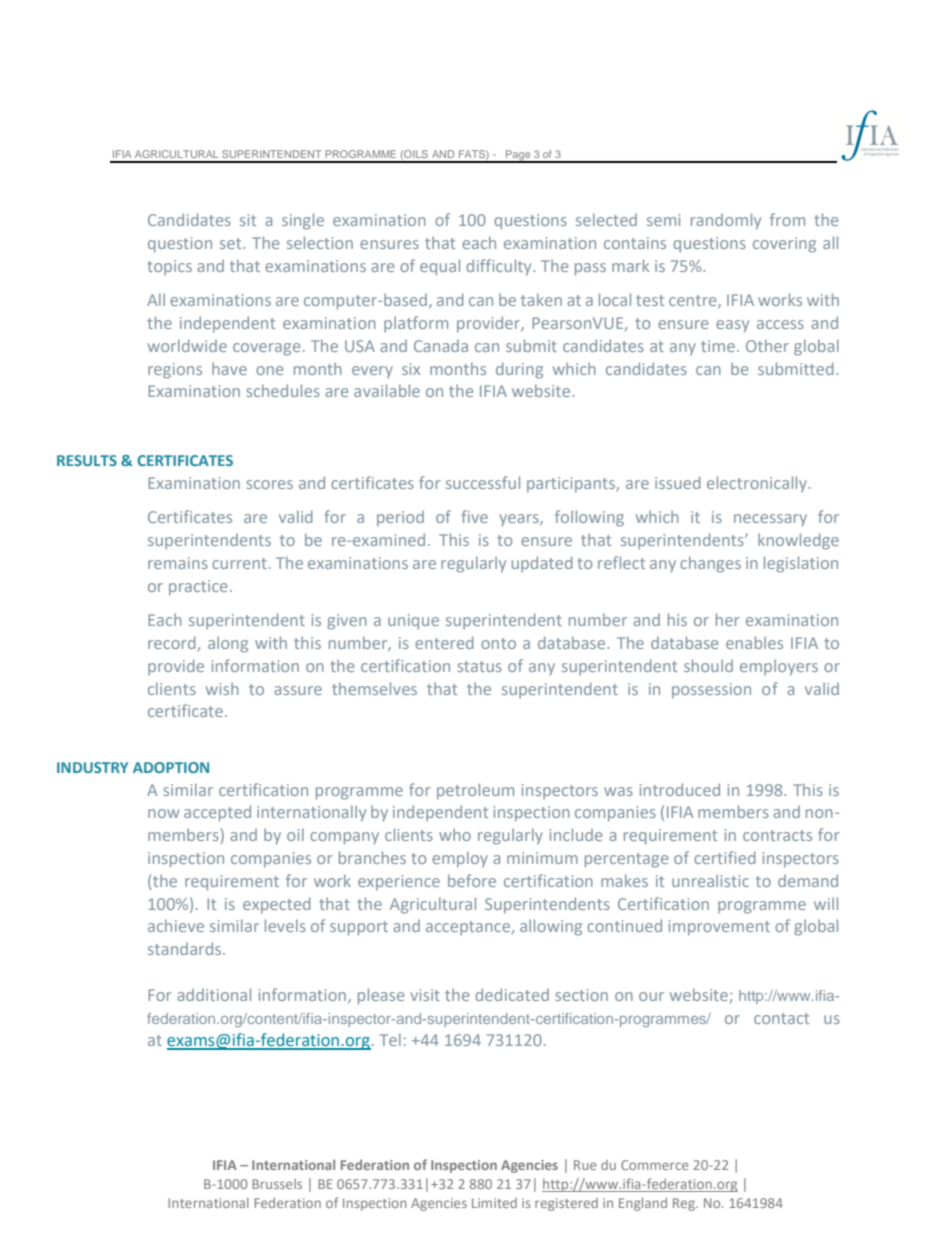 This screenshot has width=952, height=1233. Describe the element at coordinates (217, 813) in the screenshot. I see `accepted` at that location.
